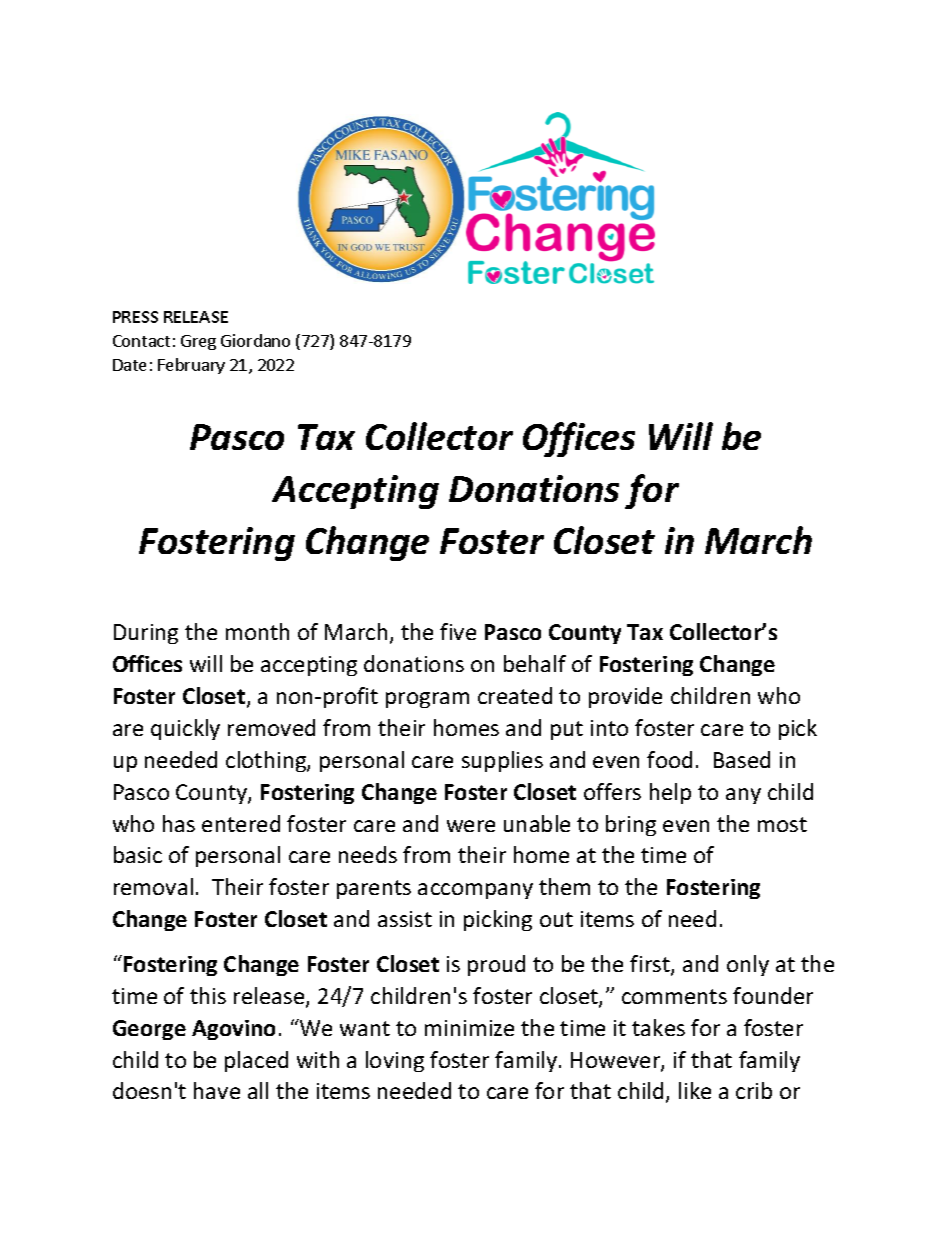 The image size is (952, 1233). What do you see at coordinates (255, 340) in the document?
I see `Giordano` at bounding box center [255, 340].
